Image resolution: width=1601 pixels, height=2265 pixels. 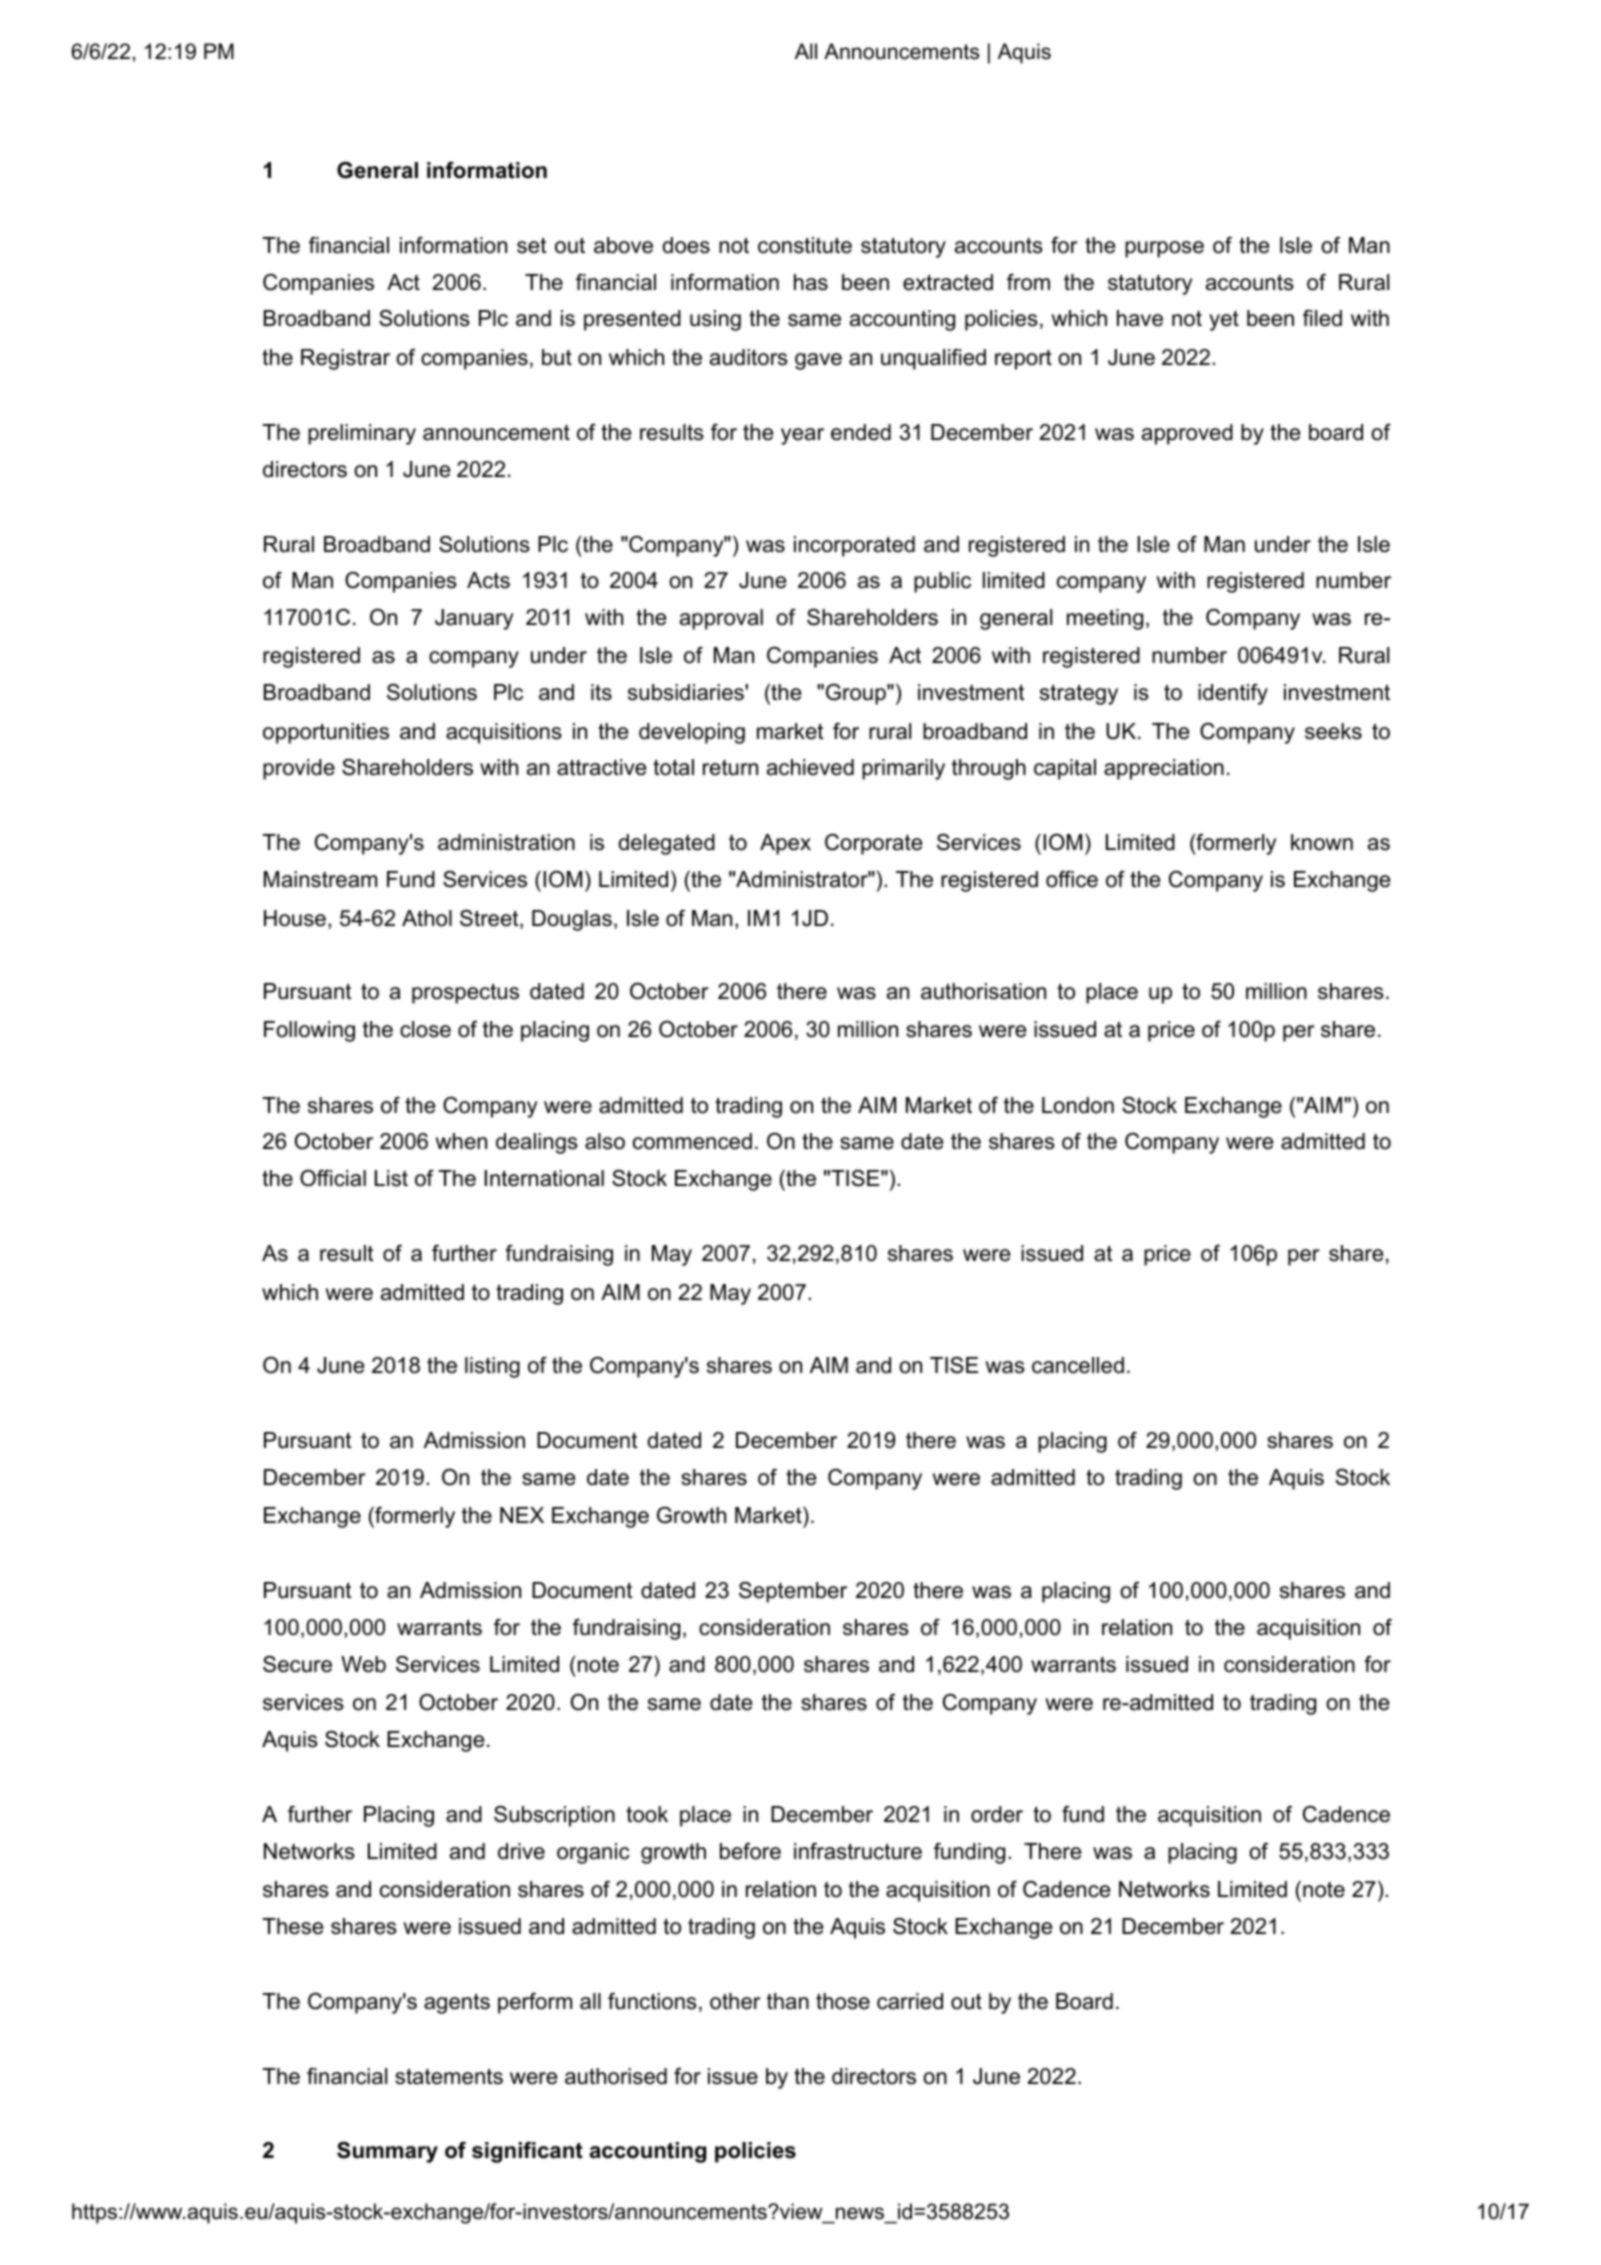 What do you see at coordinates (345, 359) in the screenshot?
I see `Registrar` at bounding box center [345, 359].
